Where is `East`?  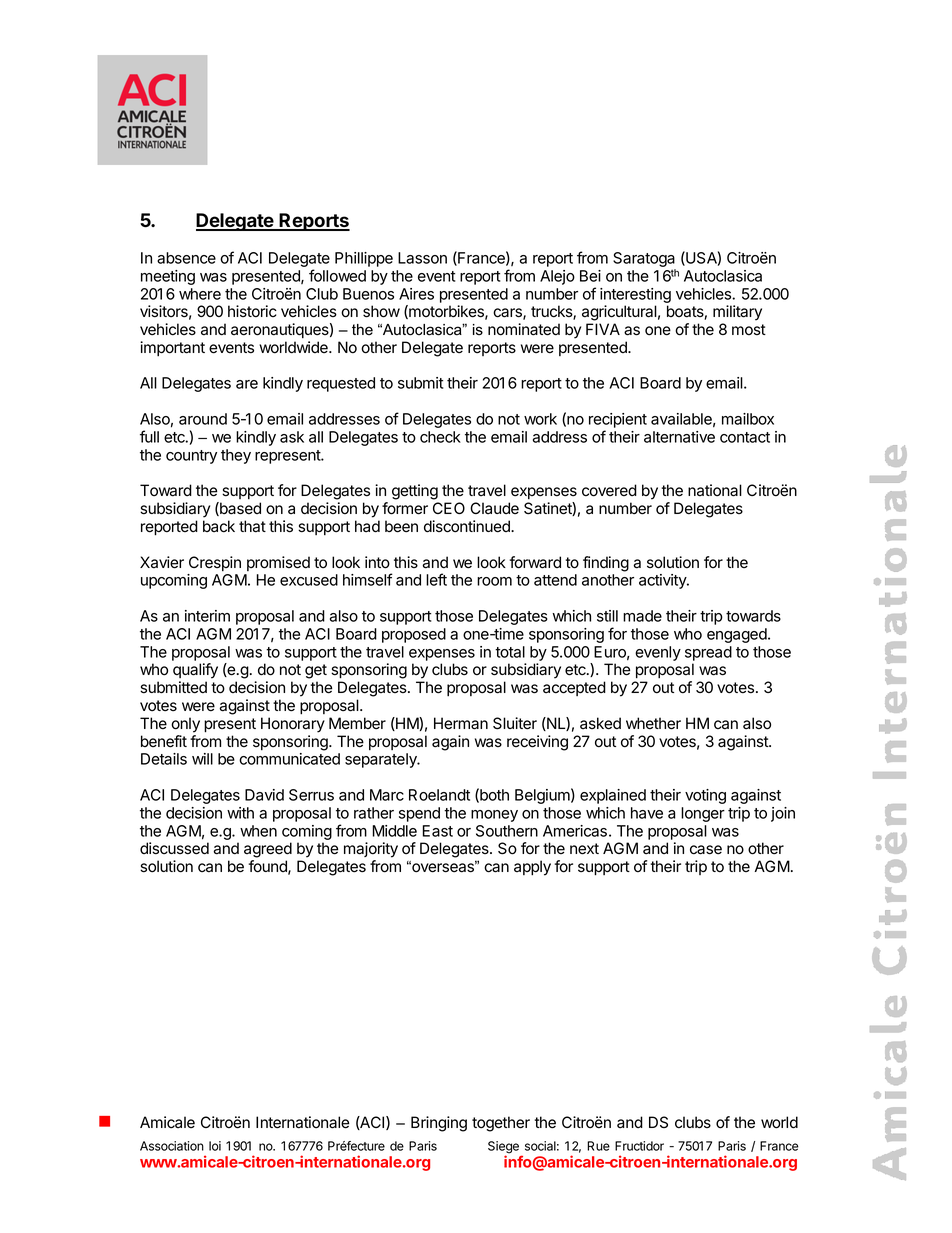
East is located at coordinates (437, 831).
